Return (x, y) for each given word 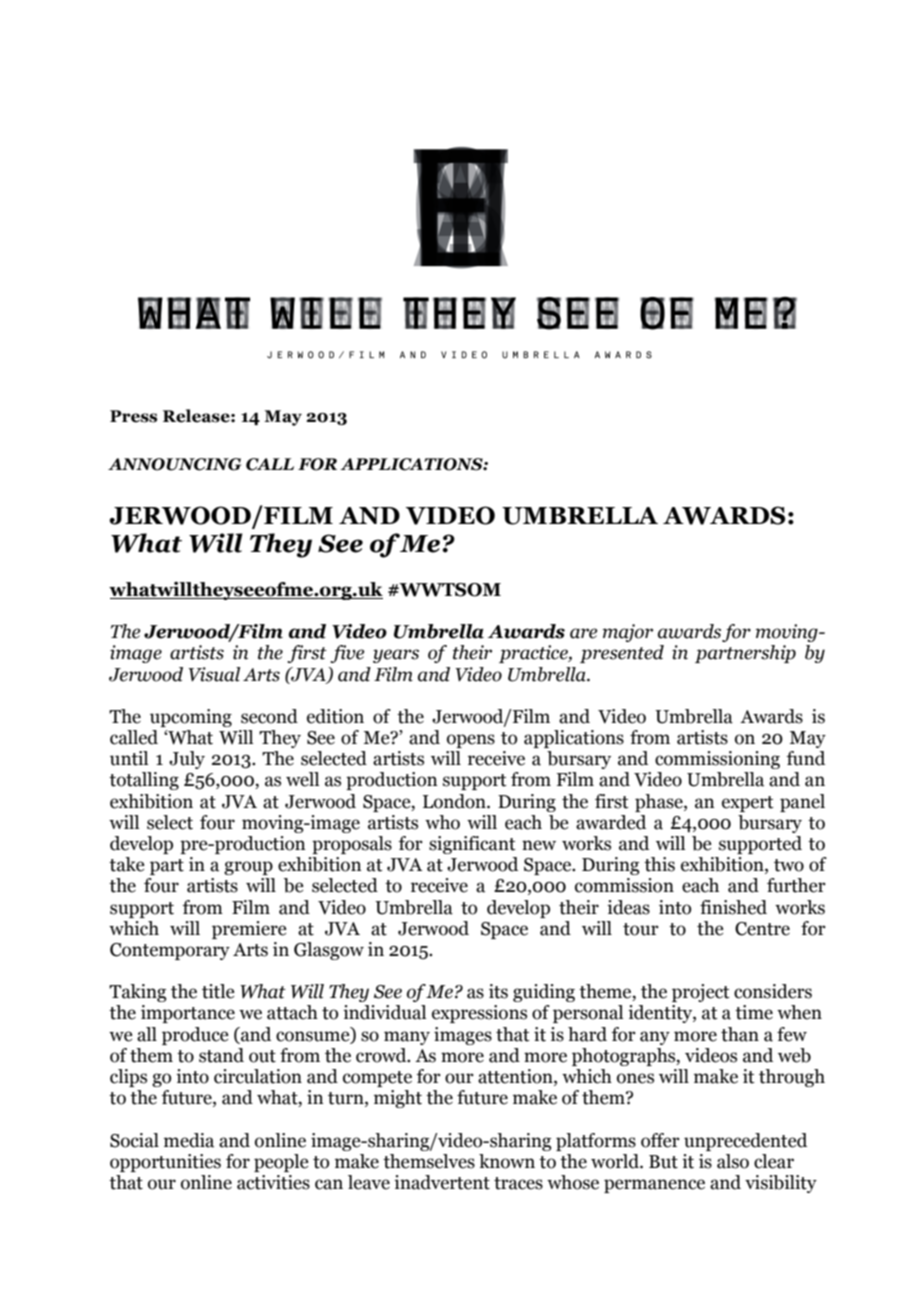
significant (472, 845)
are (583, 633)
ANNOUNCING (174, 464)
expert (748, 804)
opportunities (165, 1163)
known (507, 1161)
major (628, 633)
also (733, 1161)
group (248, 868)
